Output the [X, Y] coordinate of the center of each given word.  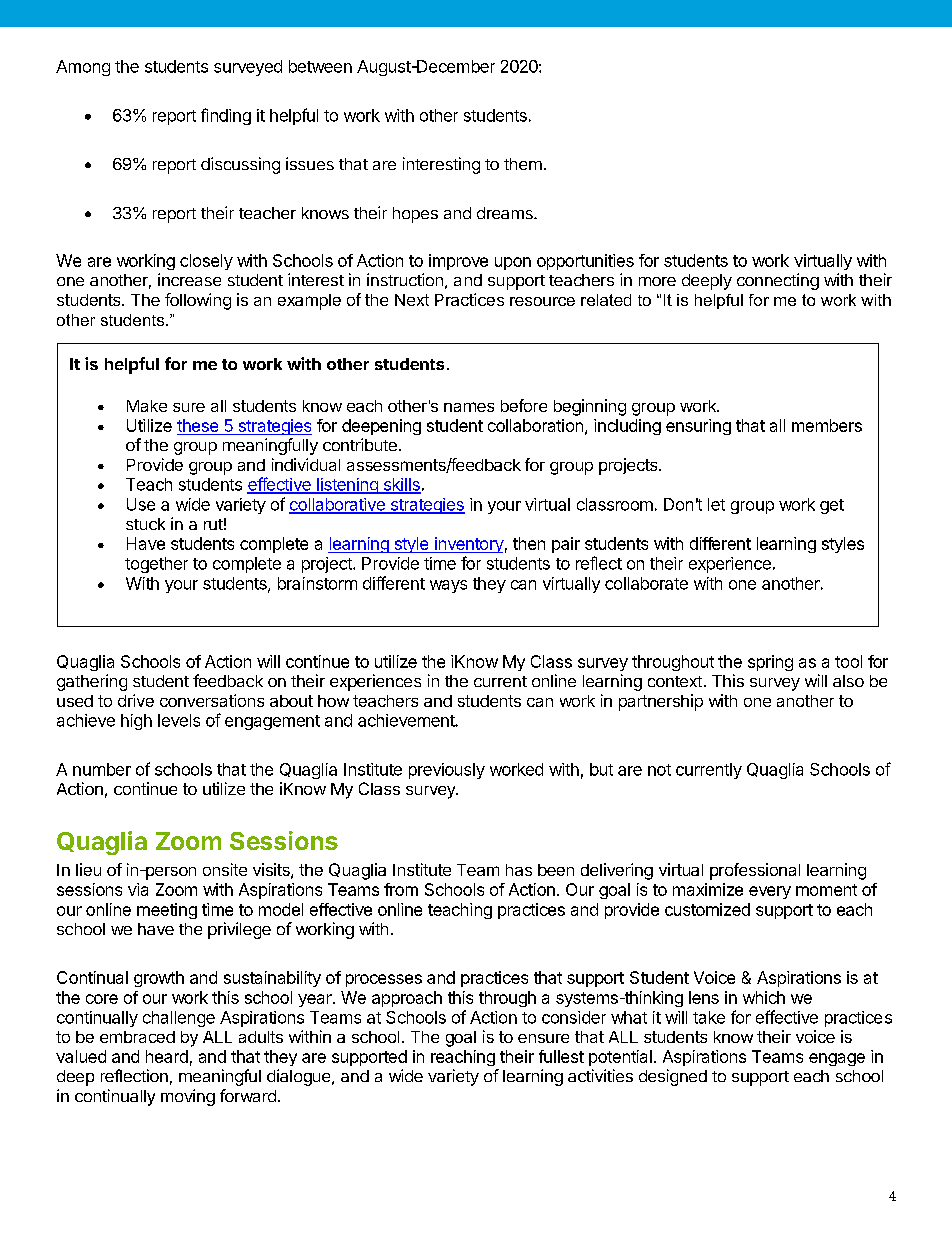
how [333, 701]
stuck [145, 524]
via [138, 889]
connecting [778, 281]
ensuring [698, 427]
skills [401, 485]
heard [167, 1056]
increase [189, 279]
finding [226, 116]
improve [458, 262]
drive [136, 700]
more [657, 281]
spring [770, 663]
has [519, 870]
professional [755, 871]
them [523, 164]
